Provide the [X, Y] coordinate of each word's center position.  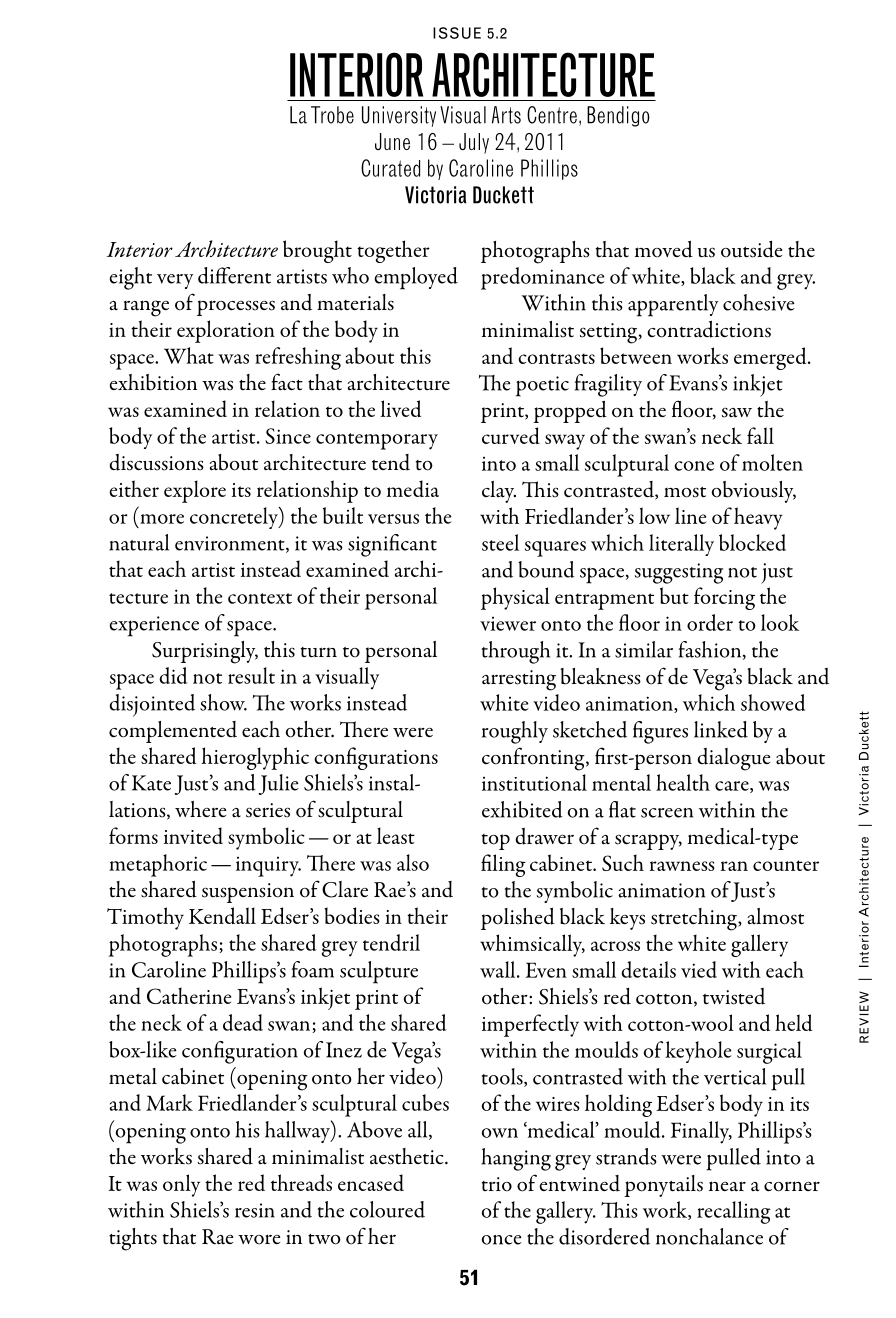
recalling [734, 1212]
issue [457, 33]
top [495, 842]
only [181, 1185]
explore [195, 491]
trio [496, 1184]
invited [193, 835]
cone [694, 466]
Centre [552, 115]
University [399, 116]
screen [667, 813]
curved [511, 435]
